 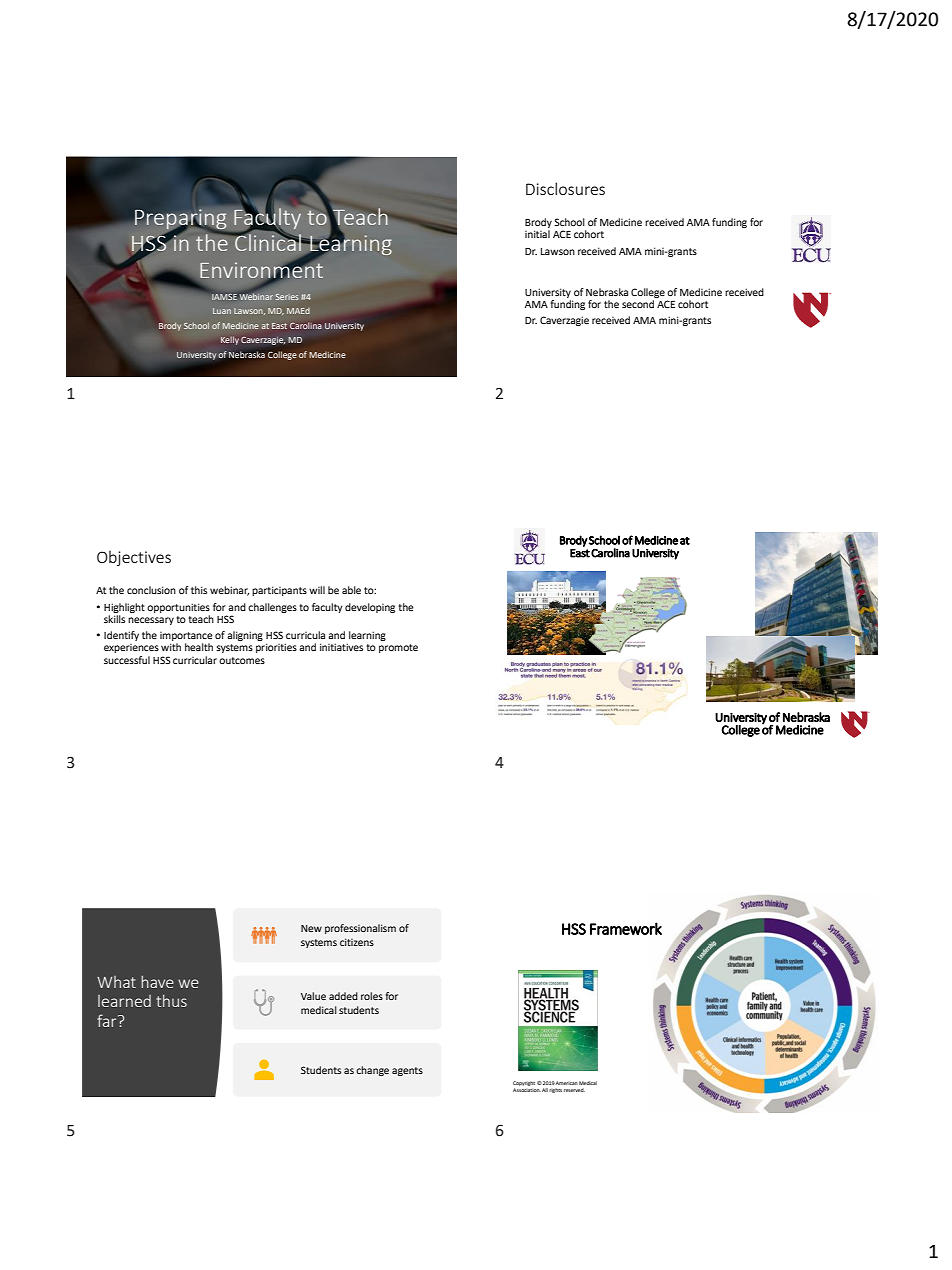 What do you see at coordinates (626, 928) in the screenshot?
I see `Framework` at bounding box center [626, 928].
